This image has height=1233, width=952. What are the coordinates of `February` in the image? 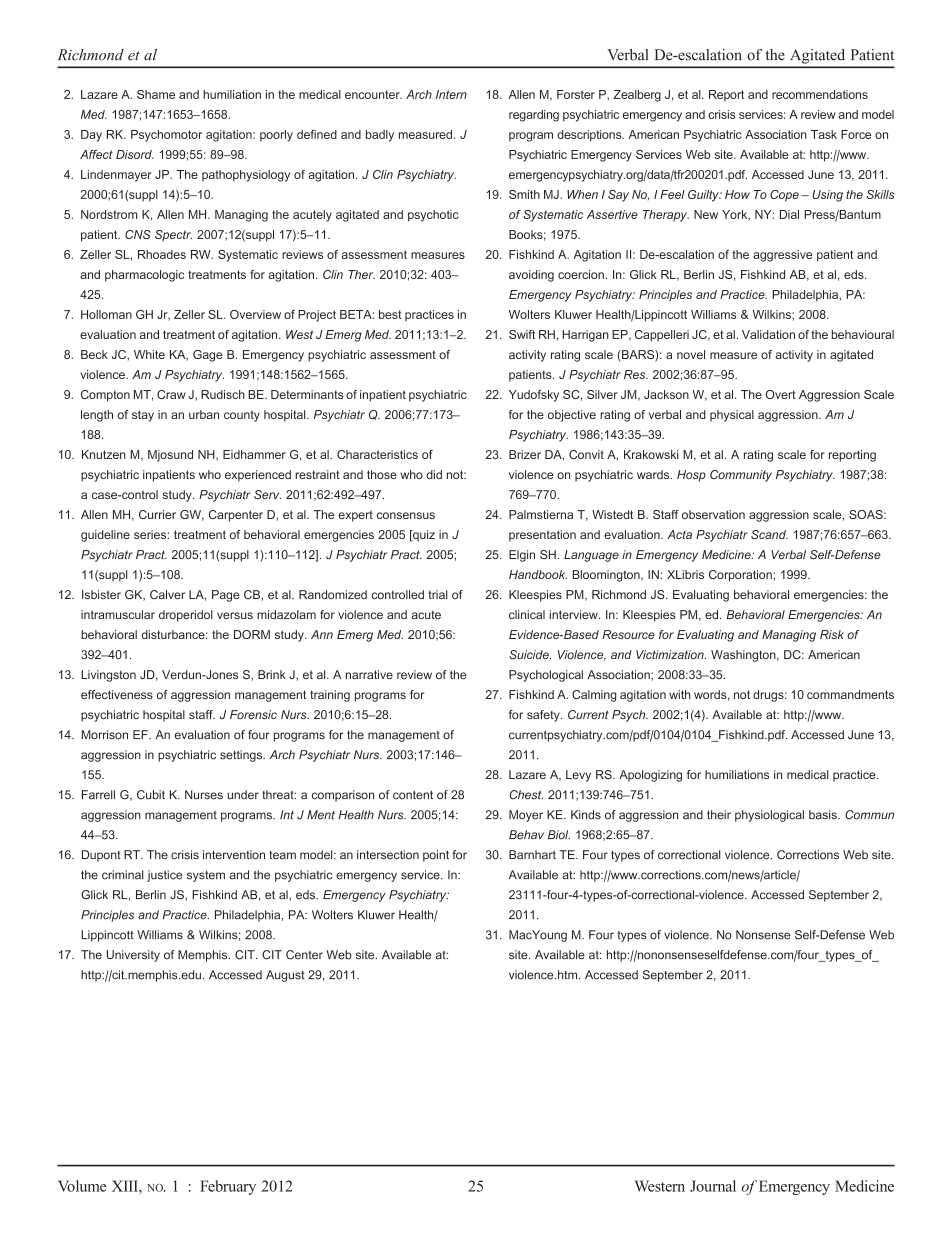 It's located at (228, 1187).
